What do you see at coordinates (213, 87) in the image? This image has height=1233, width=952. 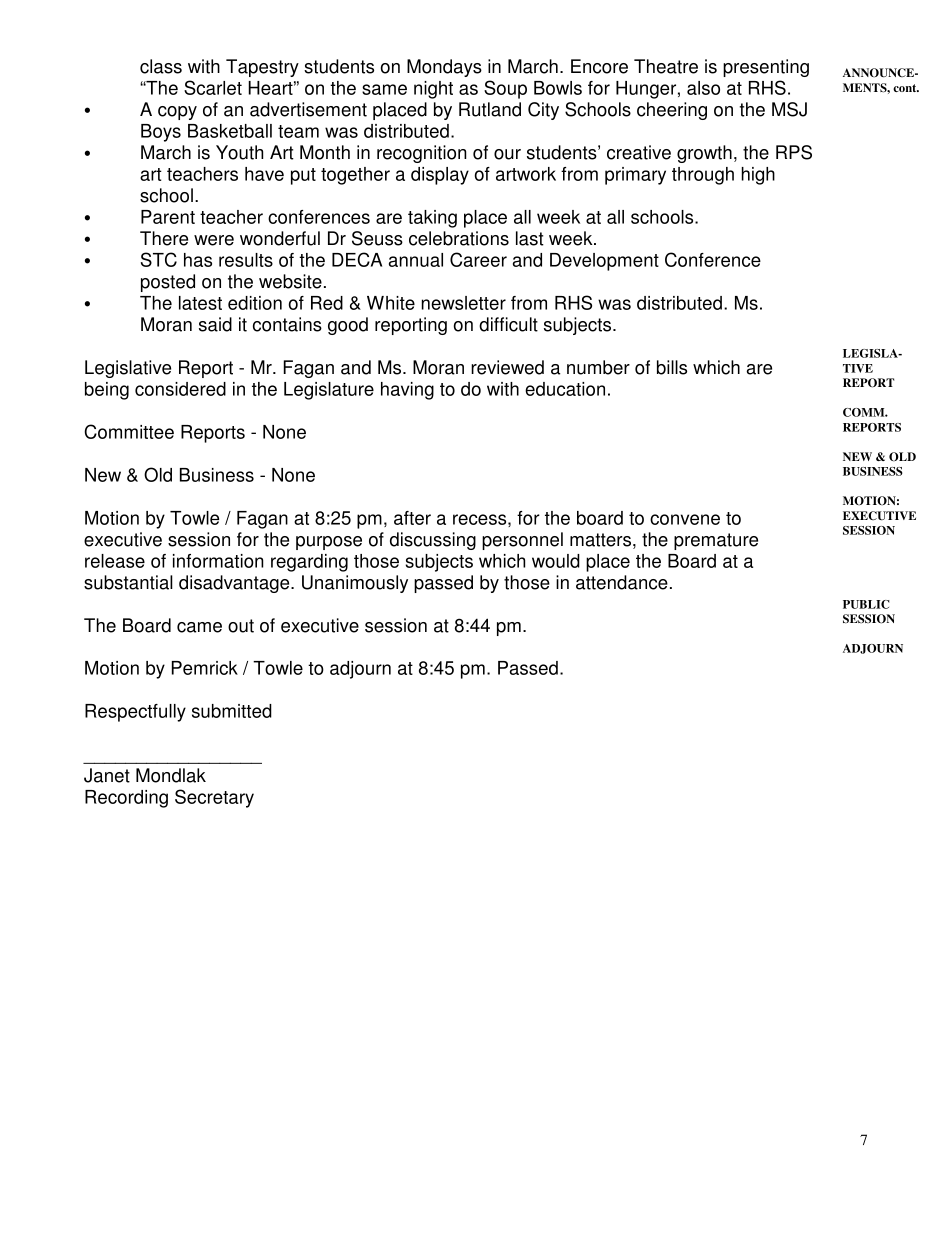 I see `Scarlet` at bounding box center [213, 87].
